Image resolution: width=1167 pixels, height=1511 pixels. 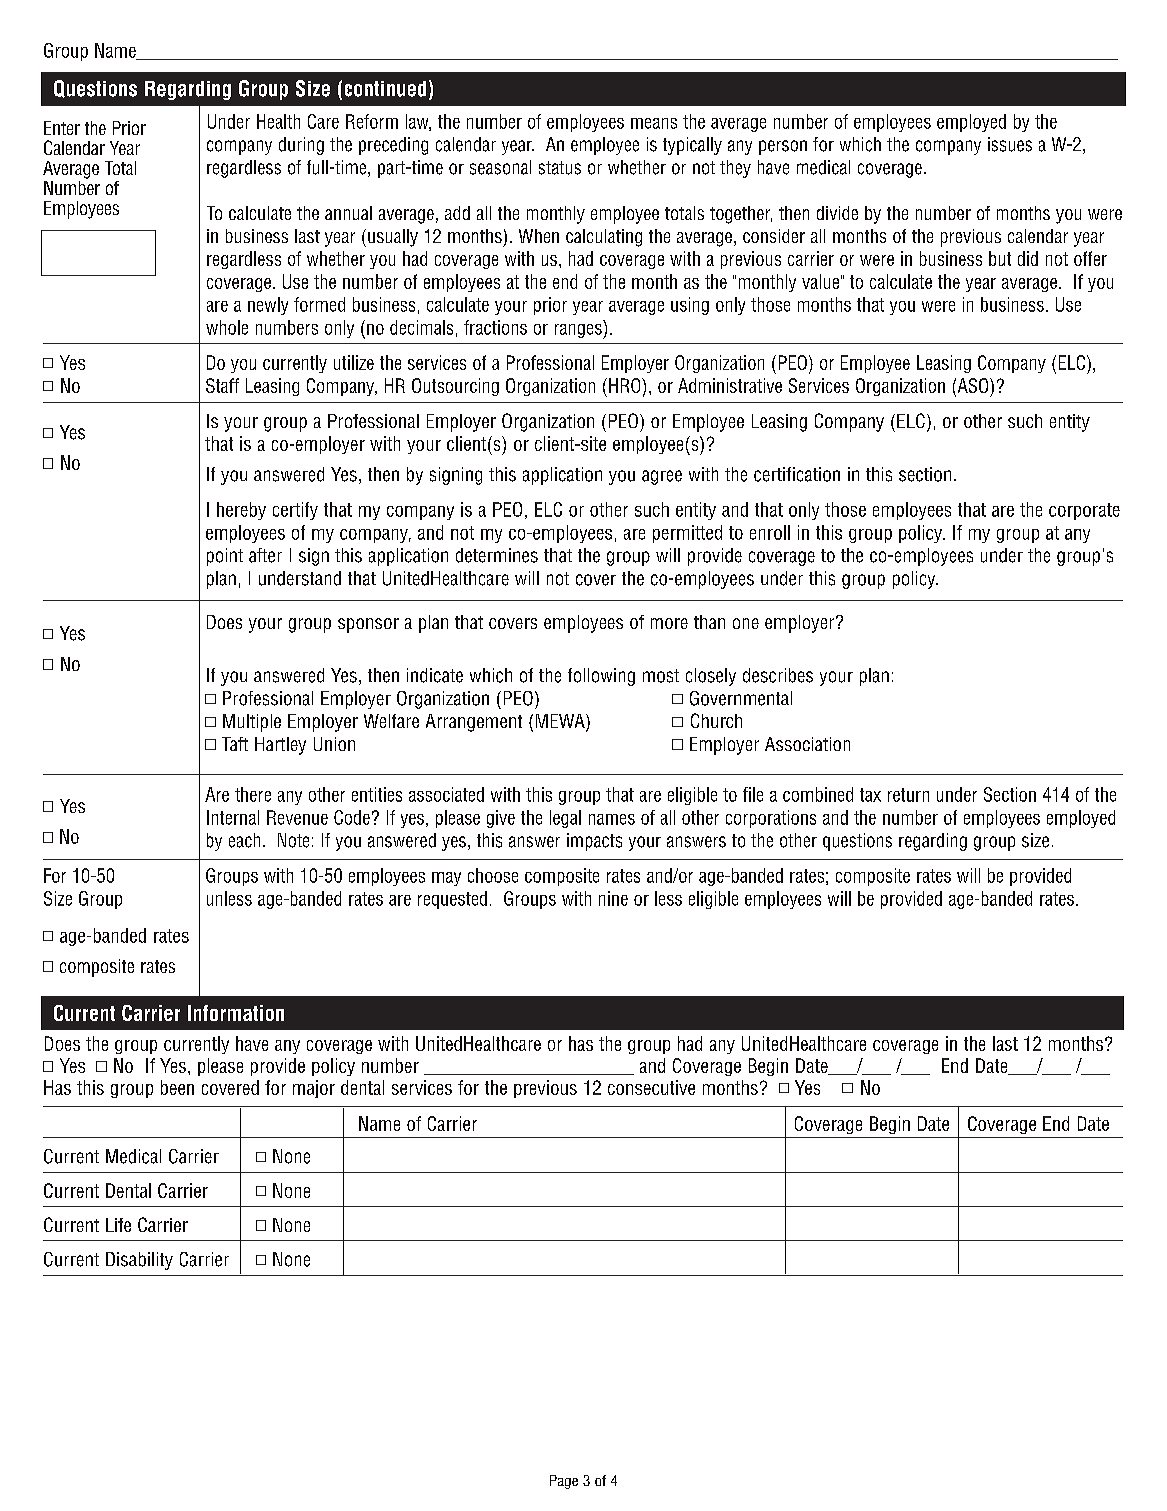 I want to click on during, so click(x=301, y=146).
